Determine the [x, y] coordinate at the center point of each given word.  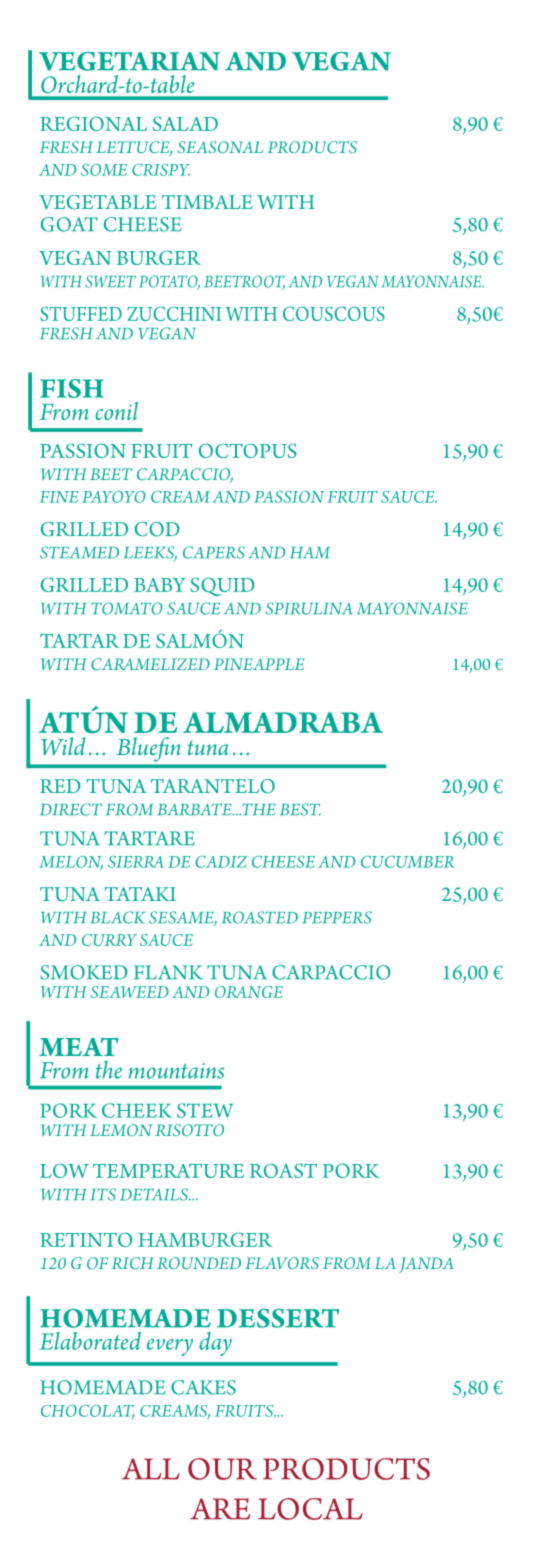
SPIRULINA [309, 608]
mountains [176, 1071]
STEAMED [79, 552]
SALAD [185, 123]
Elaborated [90, 1341]
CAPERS [214, 552]
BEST [300, 809]
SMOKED [83, 972]
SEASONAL [220, 147]
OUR [222, 1469]
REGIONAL [93, 123]
